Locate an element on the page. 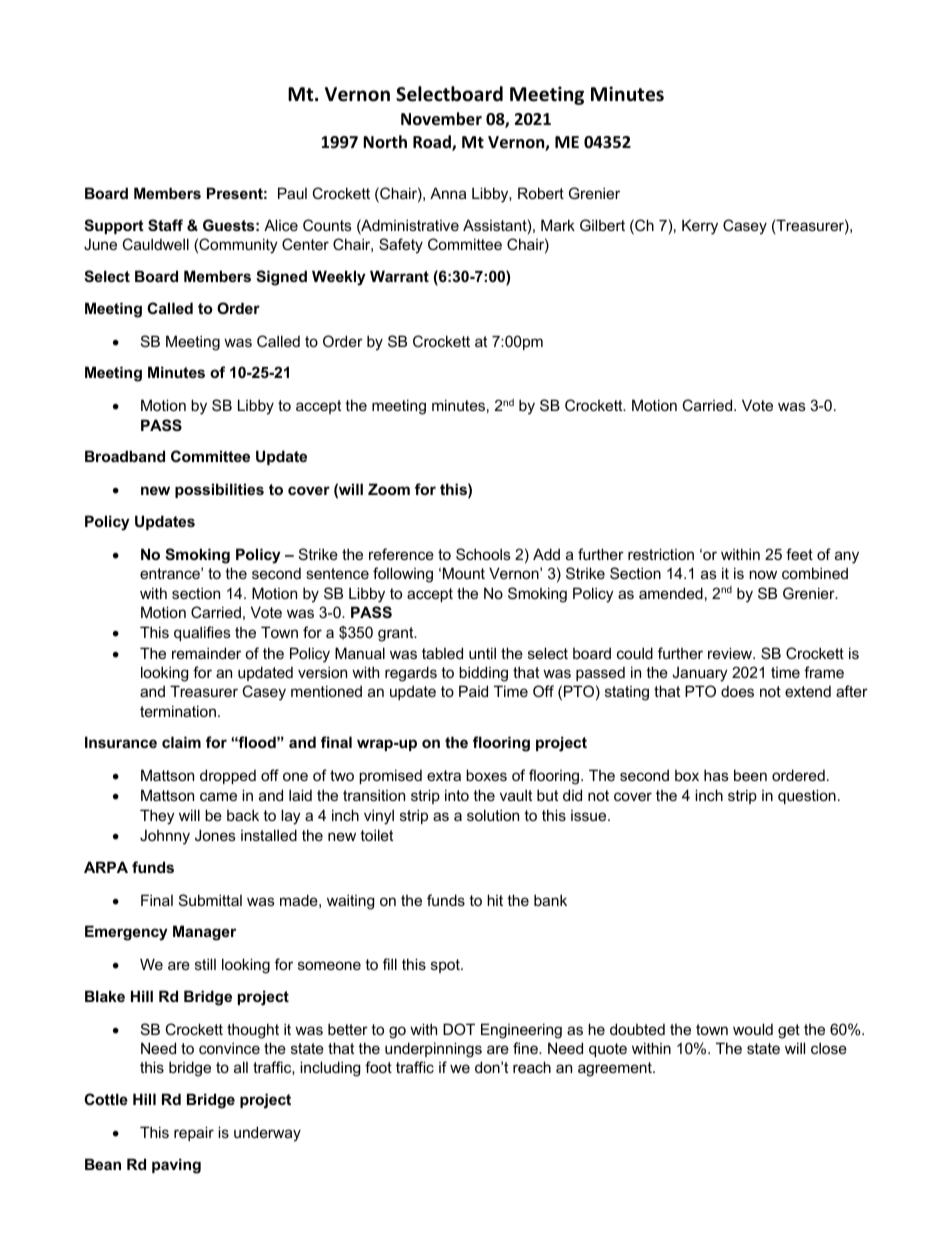  reach is located at coordinates (532, 1067).
